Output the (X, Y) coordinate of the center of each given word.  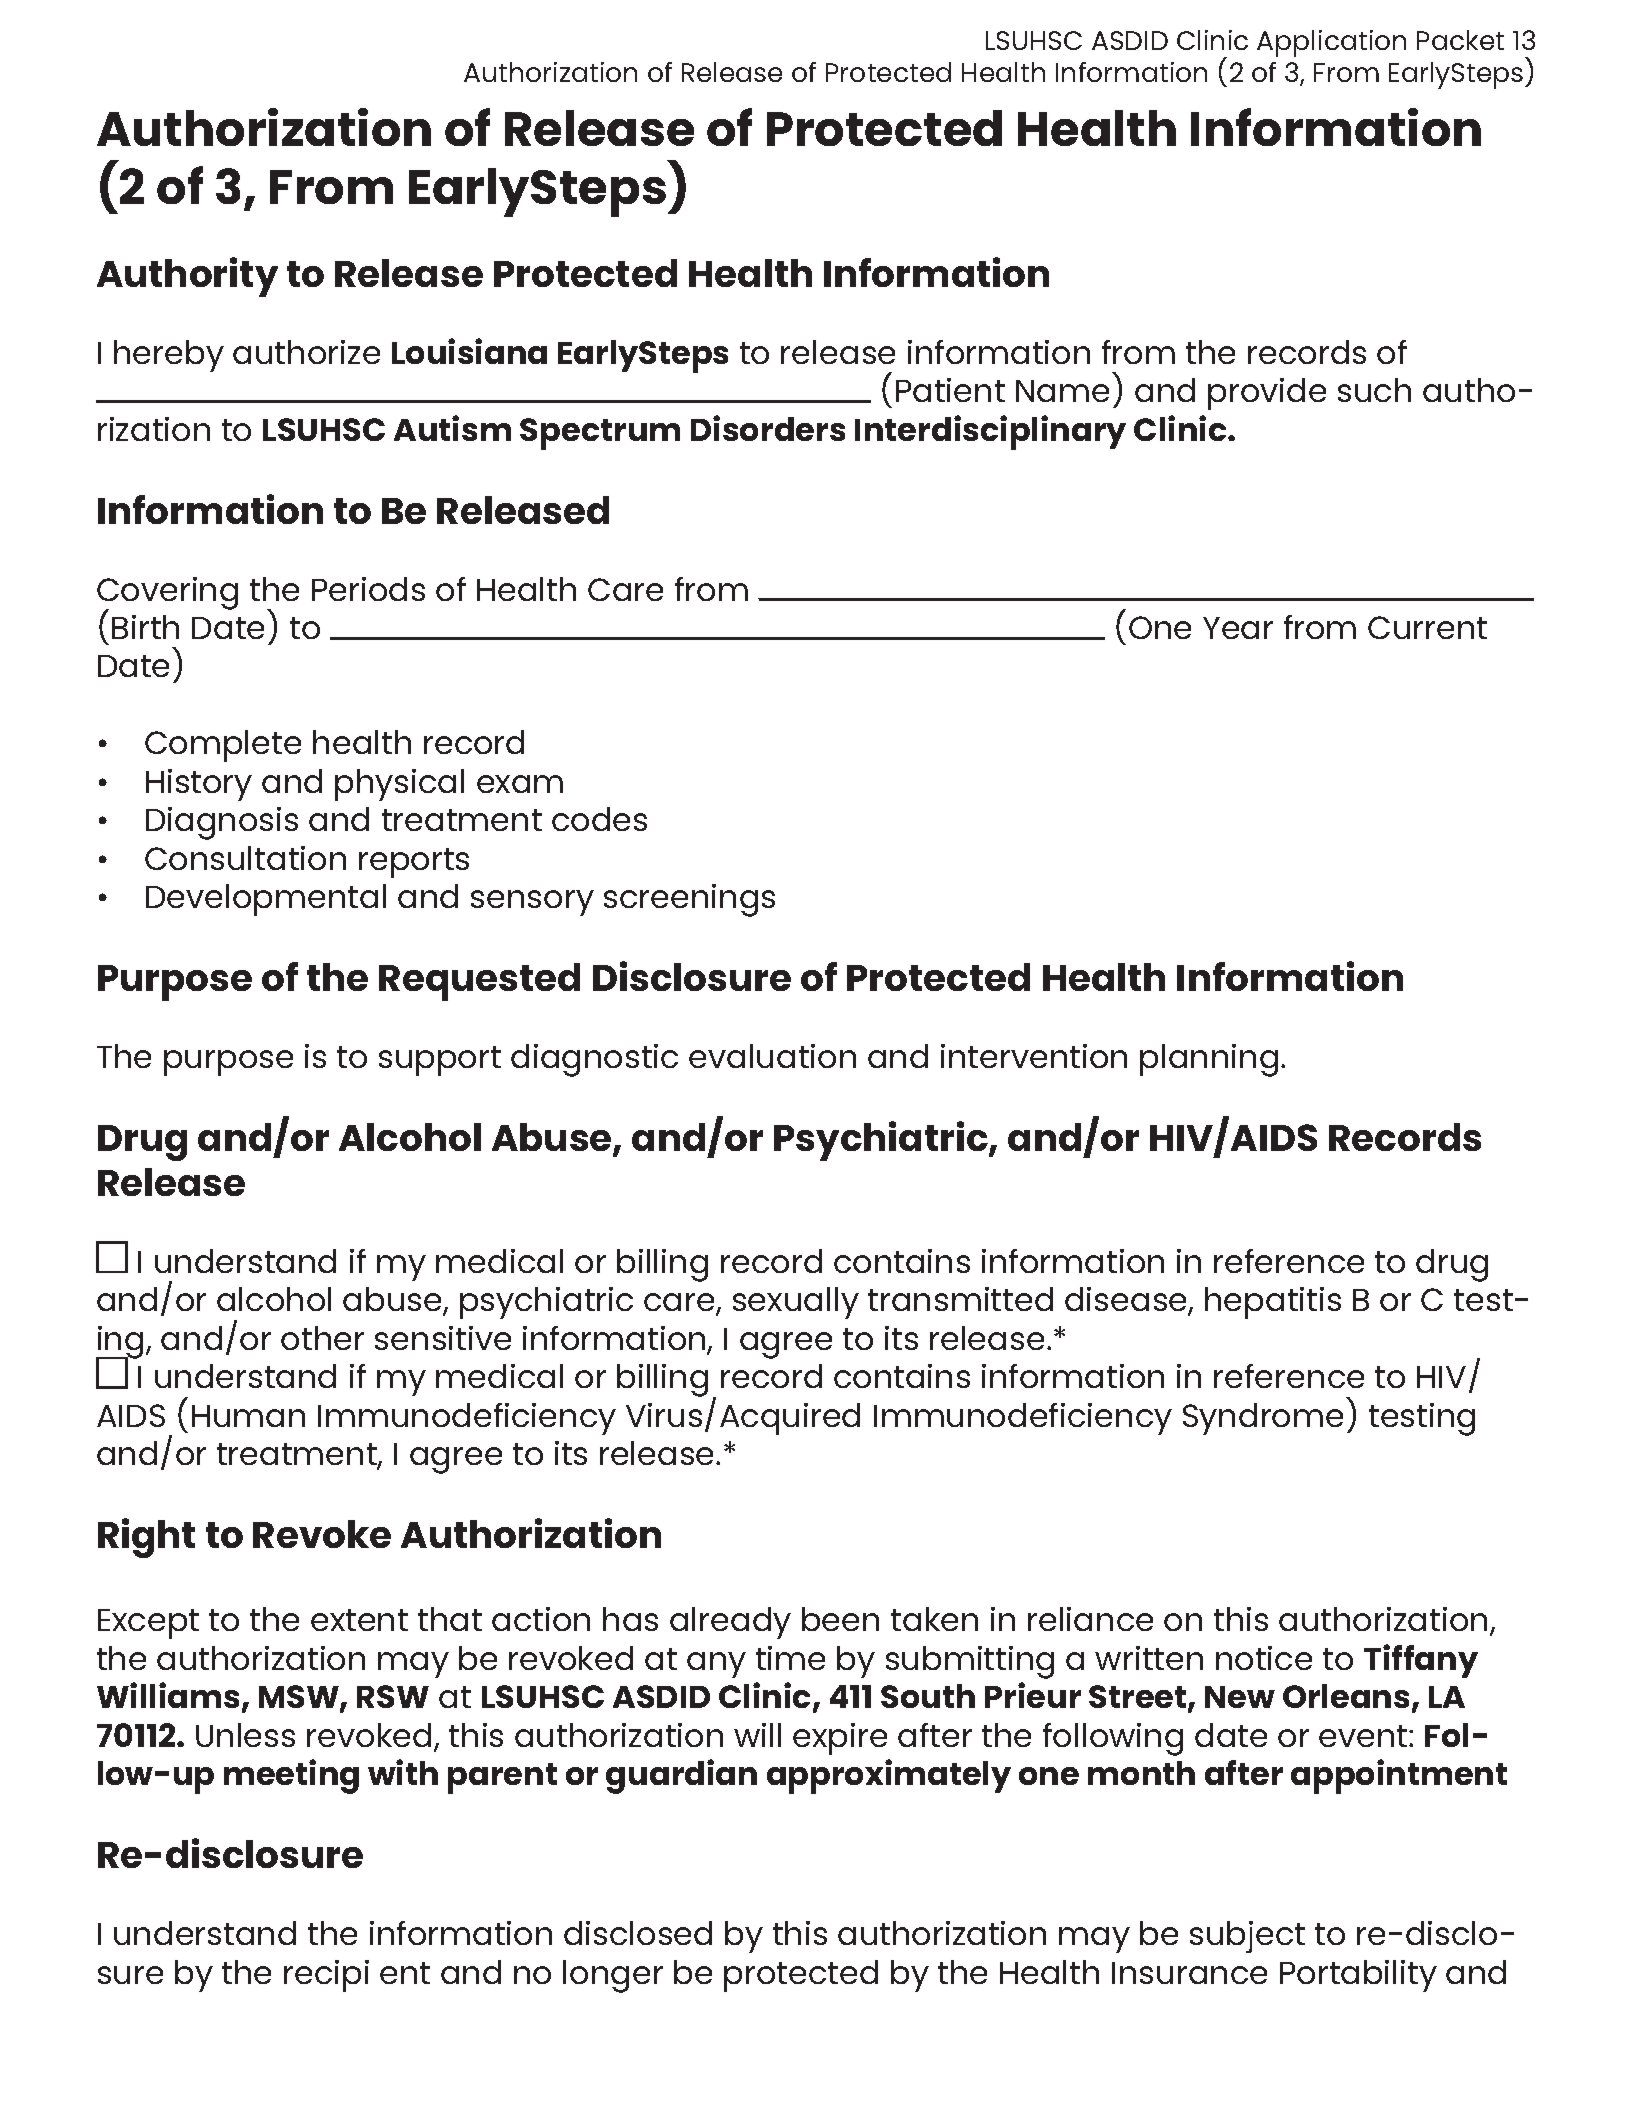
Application (1331, 43)
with (403, 1772)
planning (1209, 1060)
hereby (169, 356)
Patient (950, 390)
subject (1247, 1937)
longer (613, 1976)
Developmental (266, 900)
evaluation (772, 1056)
